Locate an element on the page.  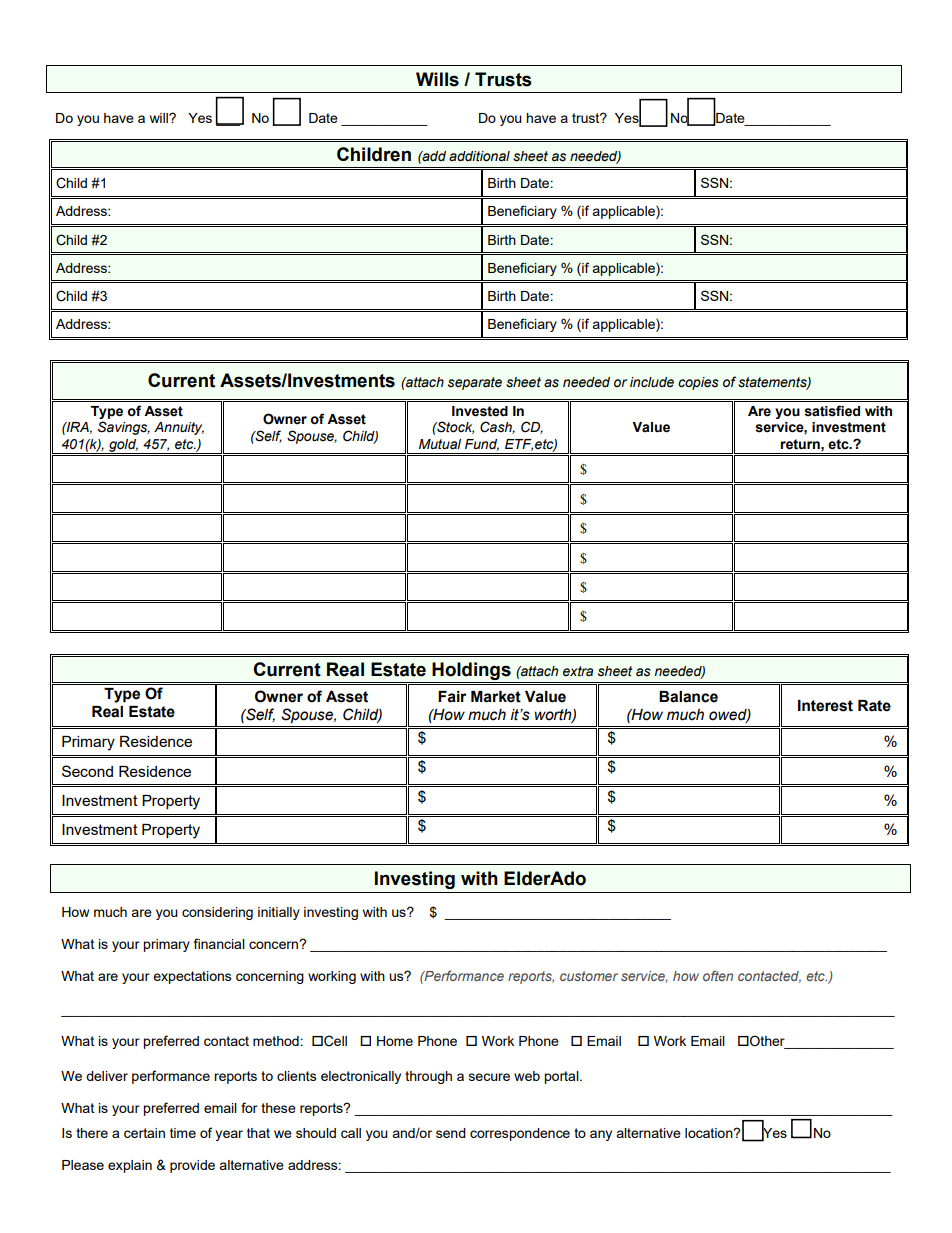
additional is located at coordinates (479, 156).
